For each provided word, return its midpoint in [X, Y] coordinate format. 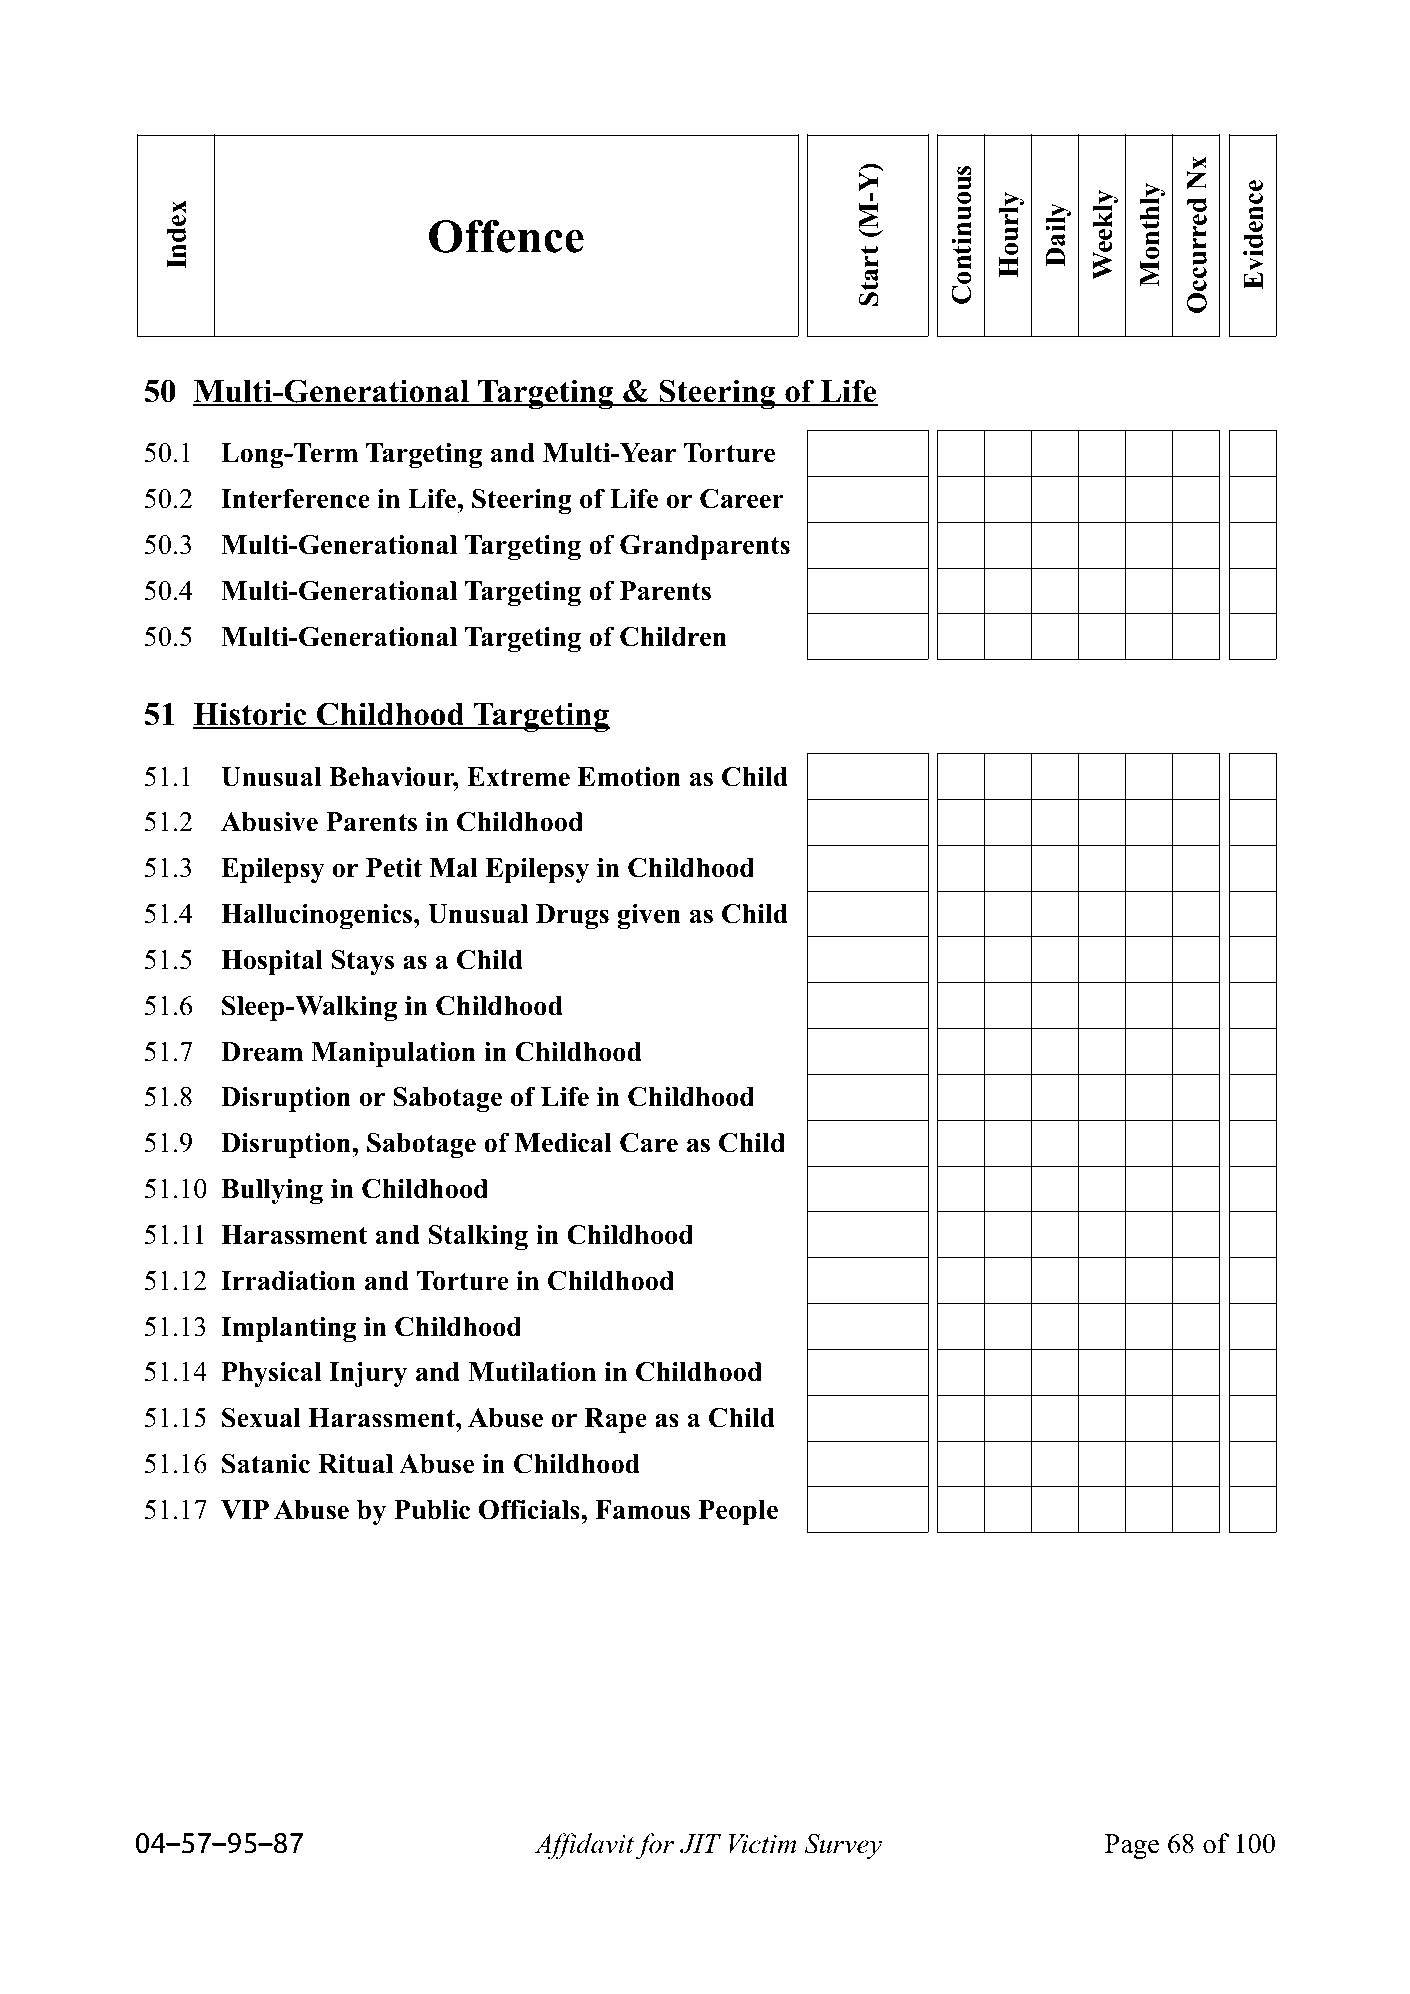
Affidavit [584, 1846]
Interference [295, 498]
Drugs [572, 916]
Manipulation [393, 1054]
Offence [506, 236]
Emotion [629, 776]
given [649, 916]
